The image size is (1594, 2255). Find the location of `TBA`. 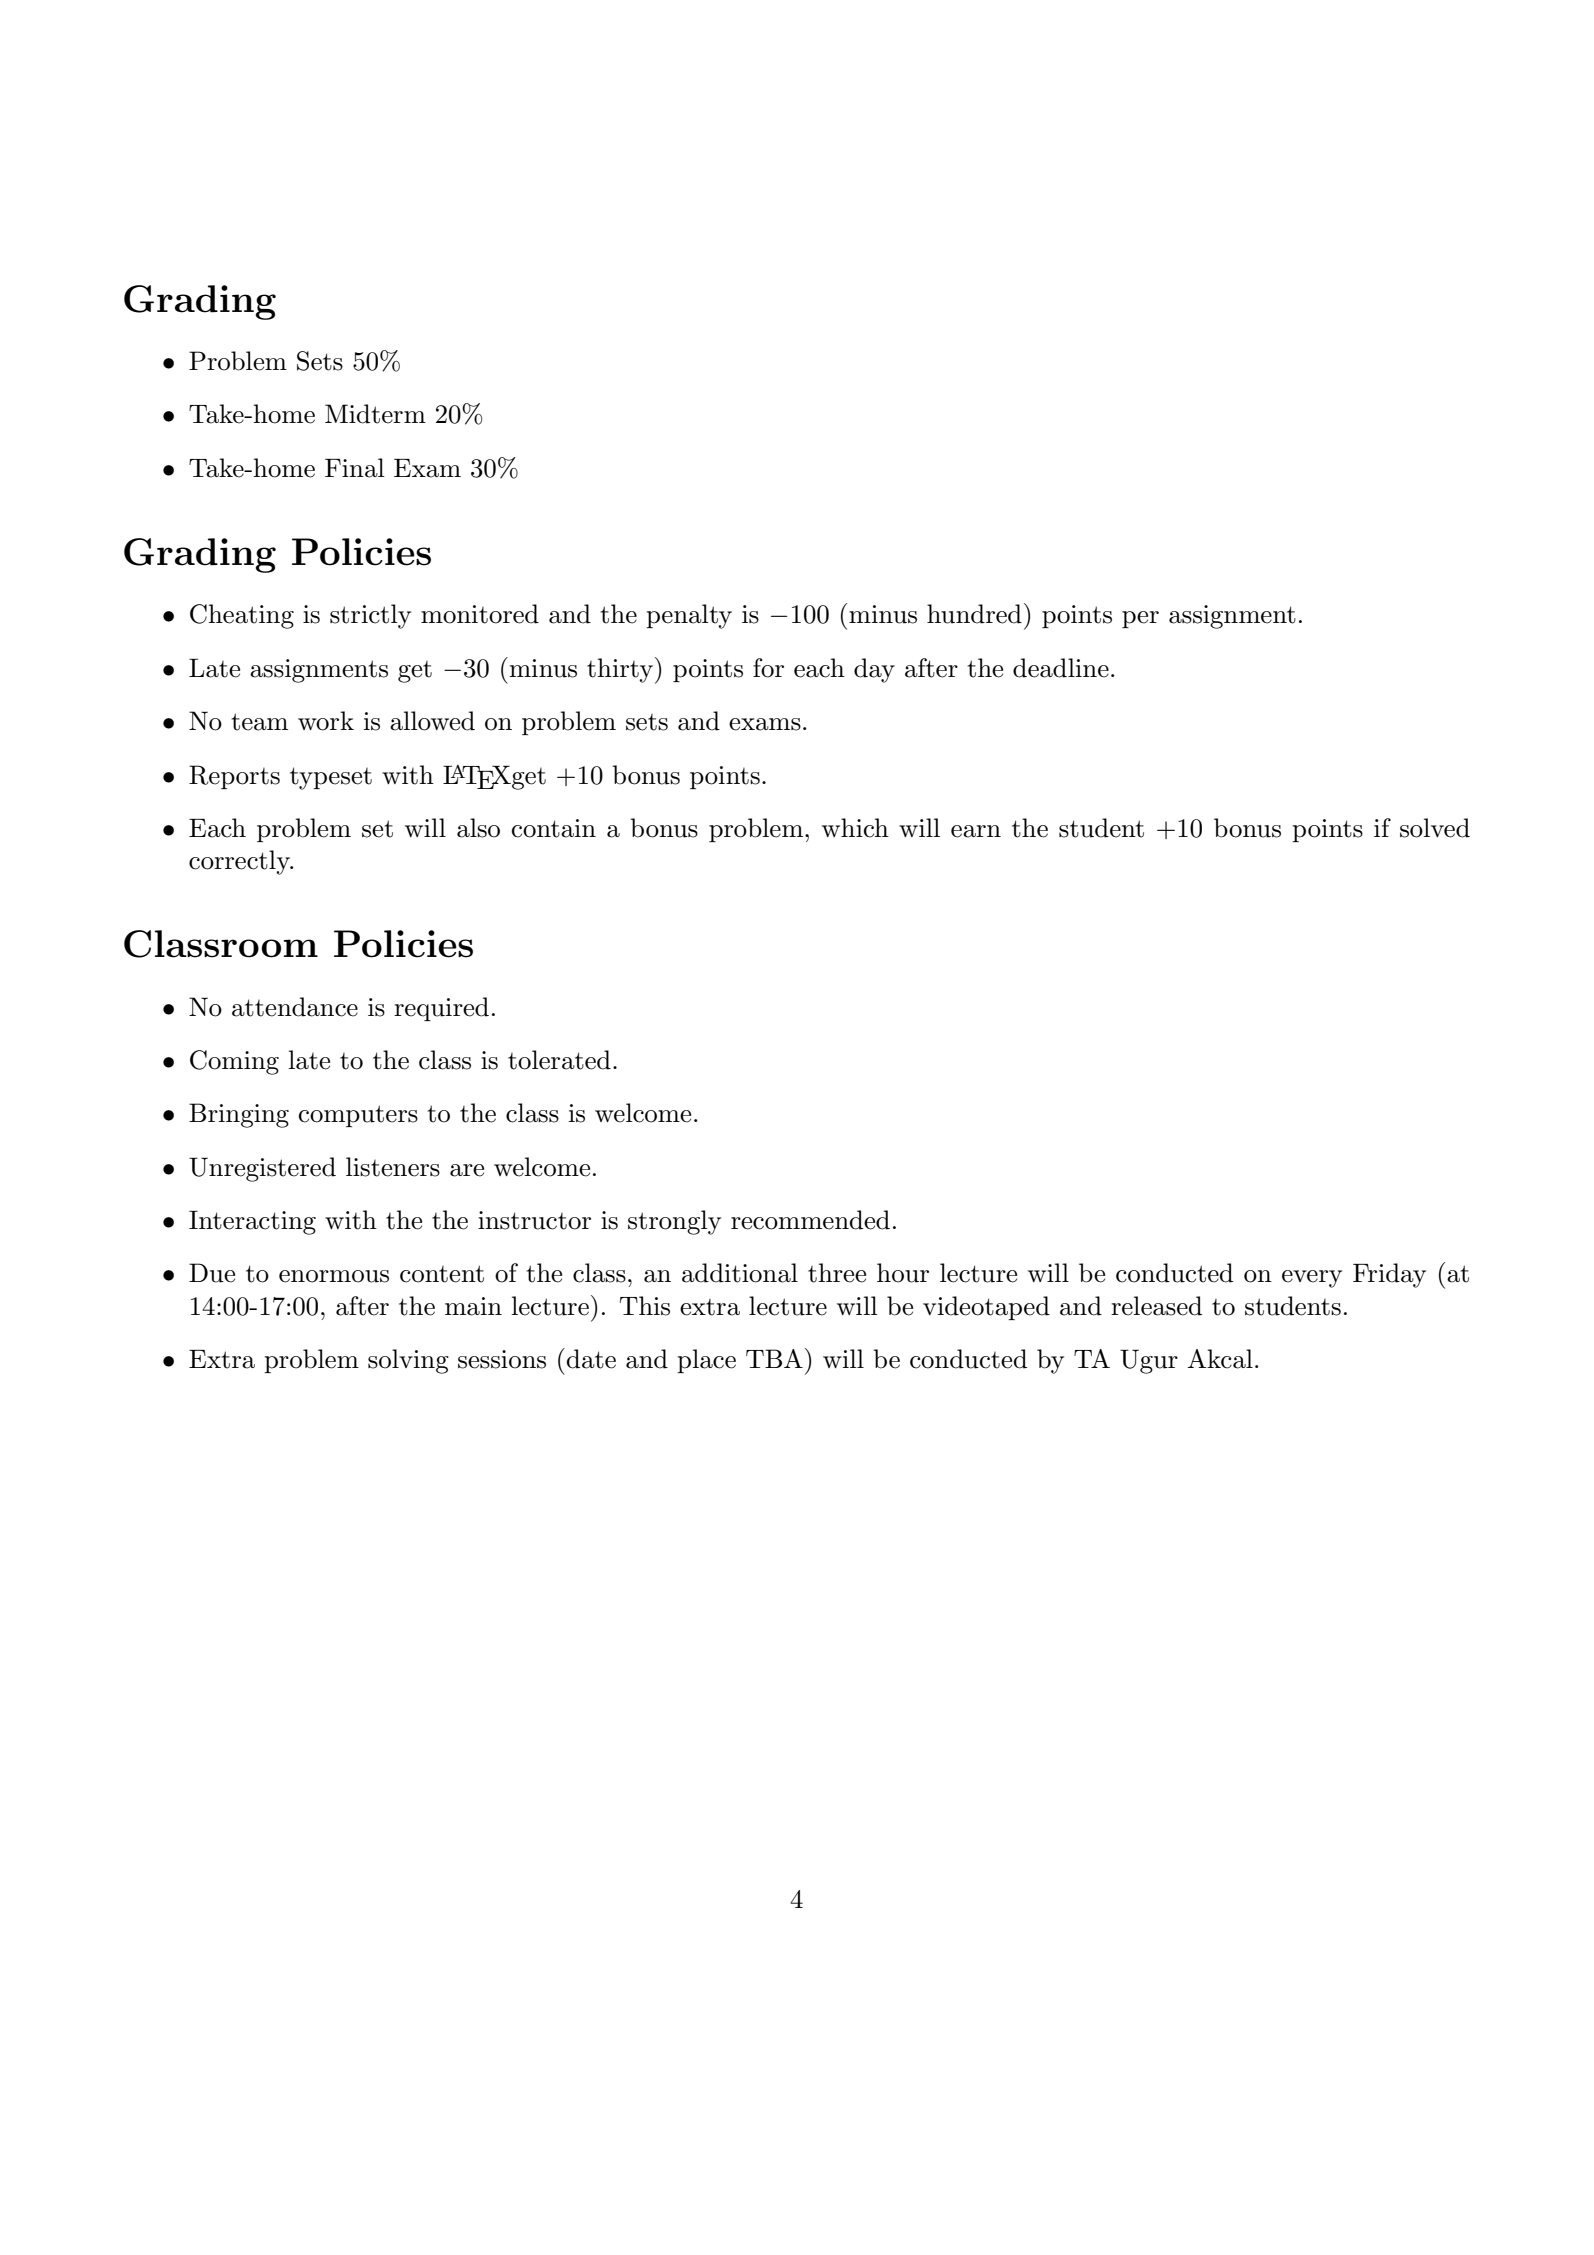

TBA is located at coordinates (774, 1358).
